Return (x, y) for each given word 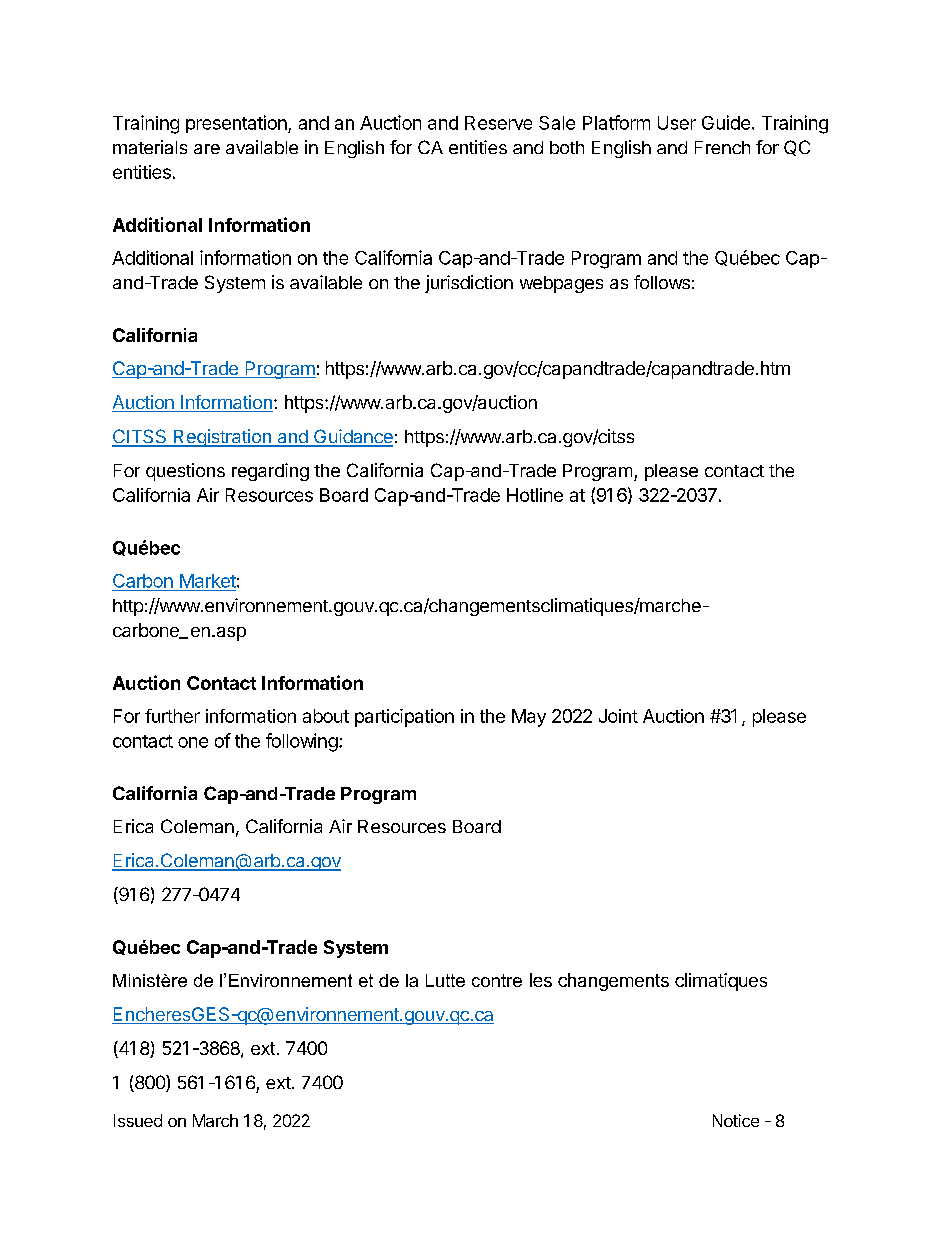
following (302, 742)
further (172, 716)
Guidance (352, 437)
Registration (222, 438)
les (541, 980)
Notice (736, 1120)
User (677, 123)
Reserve (498, 123)
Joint (618, 716)
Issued (138, 1120)
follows (662, 282)
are (207, 149)
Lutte (445, 980)
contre (497, 980)
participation (404, 718)
